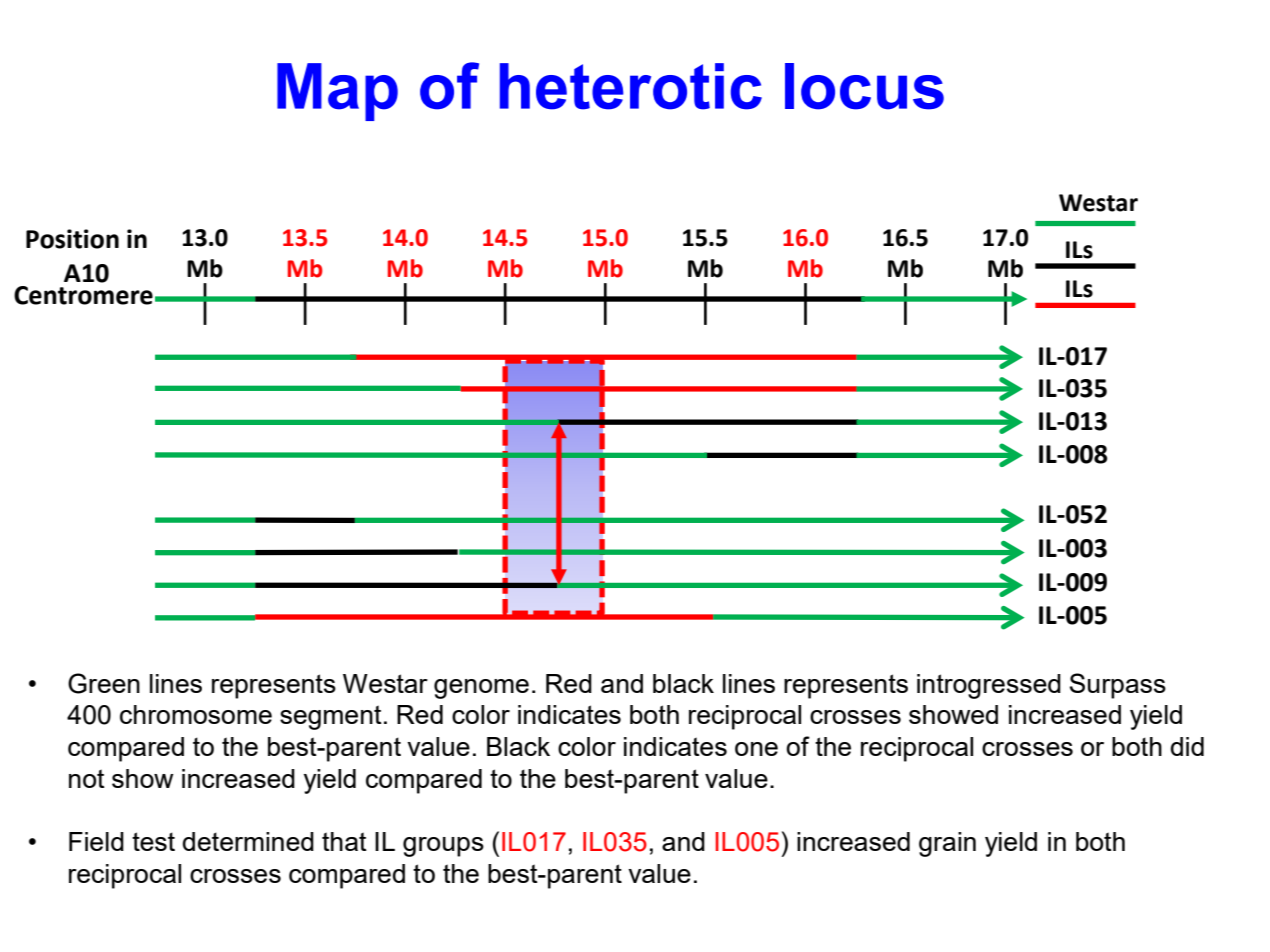 The width and height of the screenshot is (1270, 952). What do you see at coordinates (947, 844) in the screenshot?
I see `grain` at bounding box center [947, 844].
